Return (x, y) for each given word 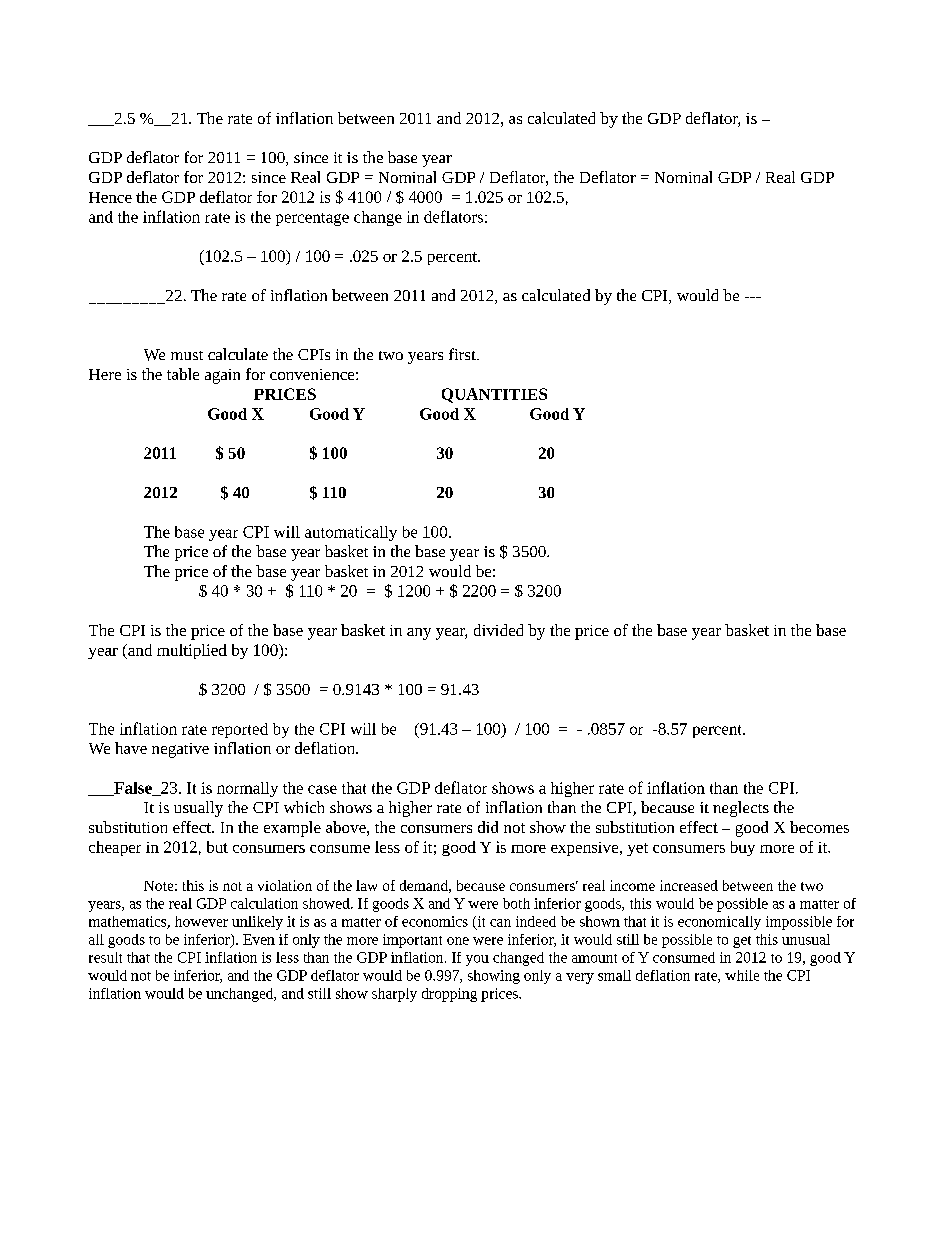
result (105, 957)
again (222, 376)
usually (198, 809)
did (488, 827)
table (183, 374)
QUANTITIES (494, 395)
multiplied (192, 651)
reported (240, 730)
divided (498, 630)
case (322, 789)
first (463, 354)
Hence (110, 197)
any (419, 634)
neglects (741, 809)
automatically (351, 533)
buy (743, 848)
